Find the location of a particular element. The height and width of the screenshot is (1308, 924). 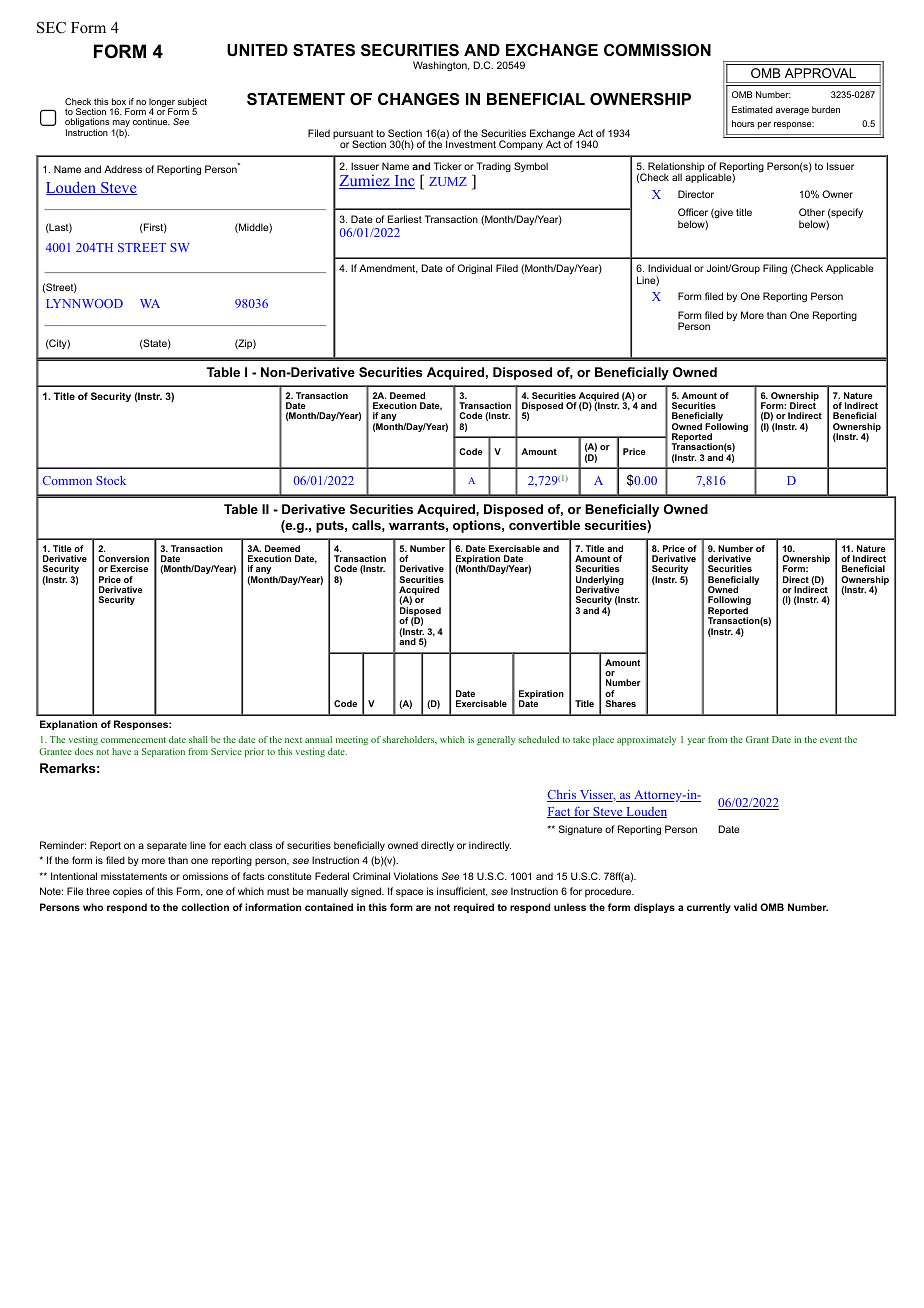

generally is located at coordinates (496, 740).
